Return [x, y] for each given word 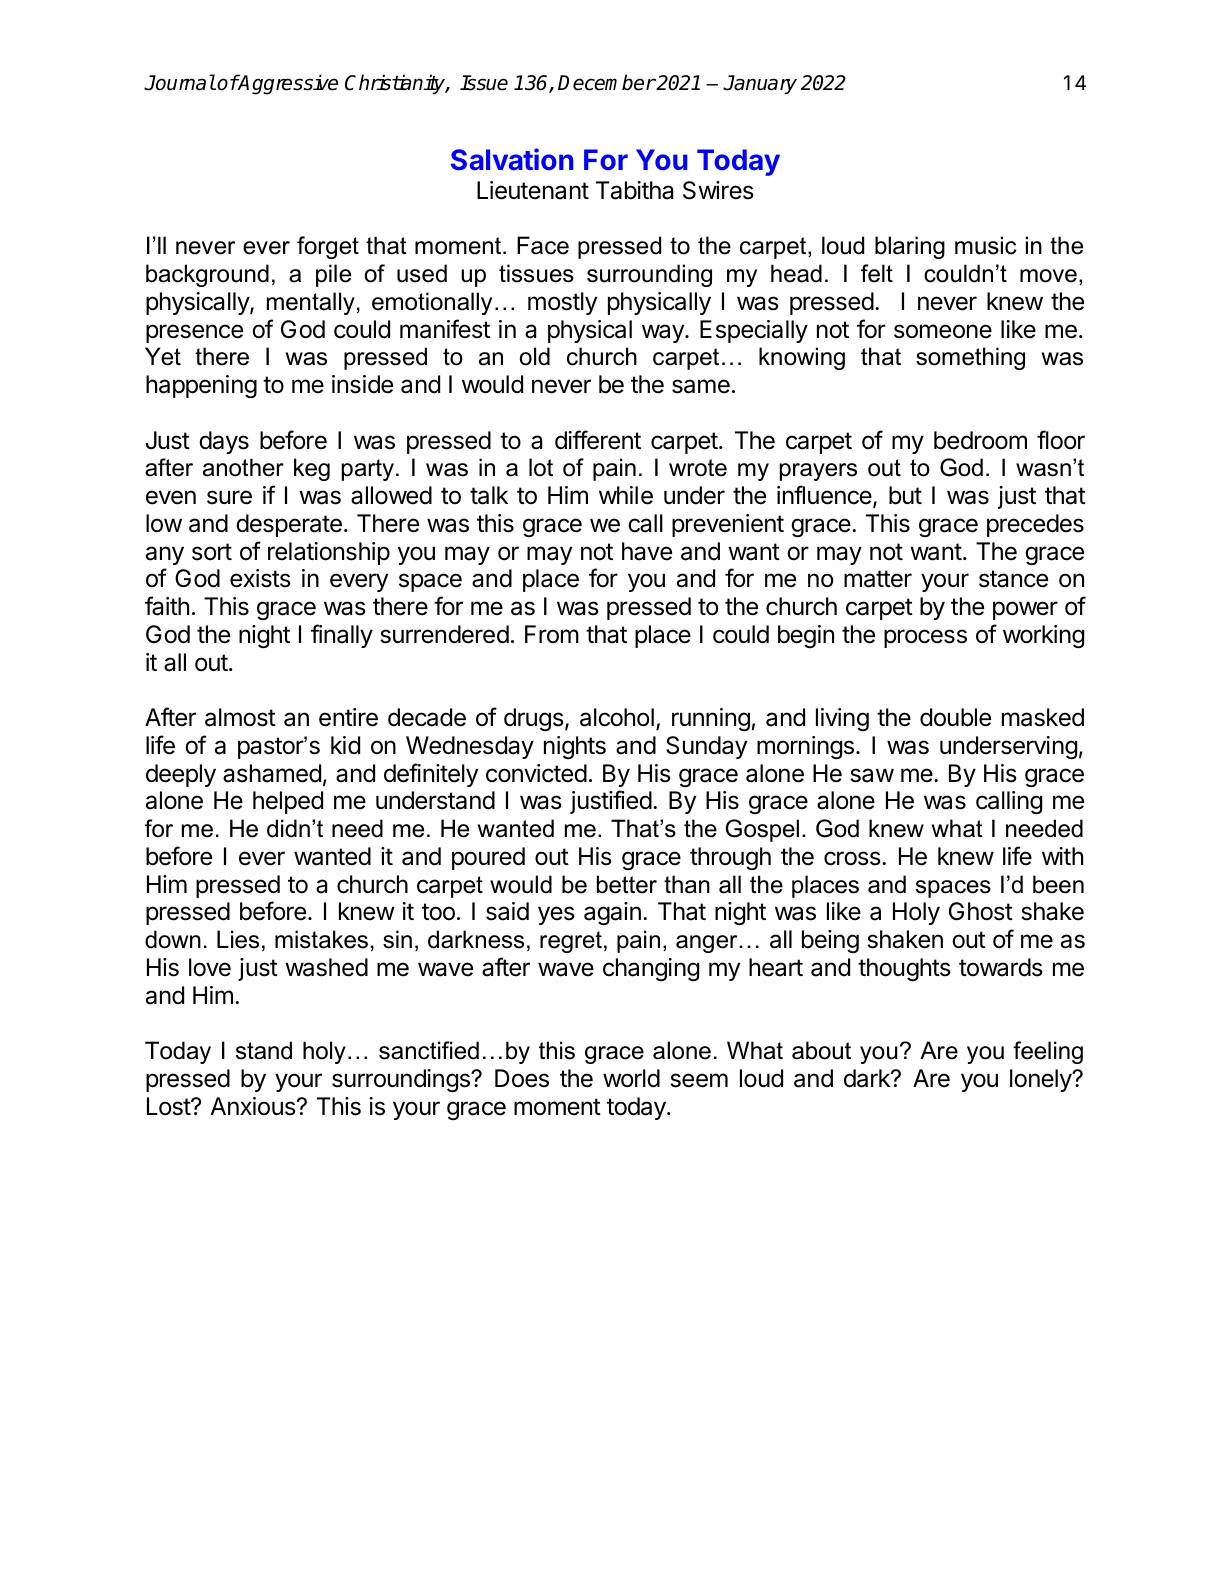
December [607, 82]
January [760, 84]
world [631, 1078]
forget [328, 247]
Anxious [253, 1106]
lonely [1041, 1080]
